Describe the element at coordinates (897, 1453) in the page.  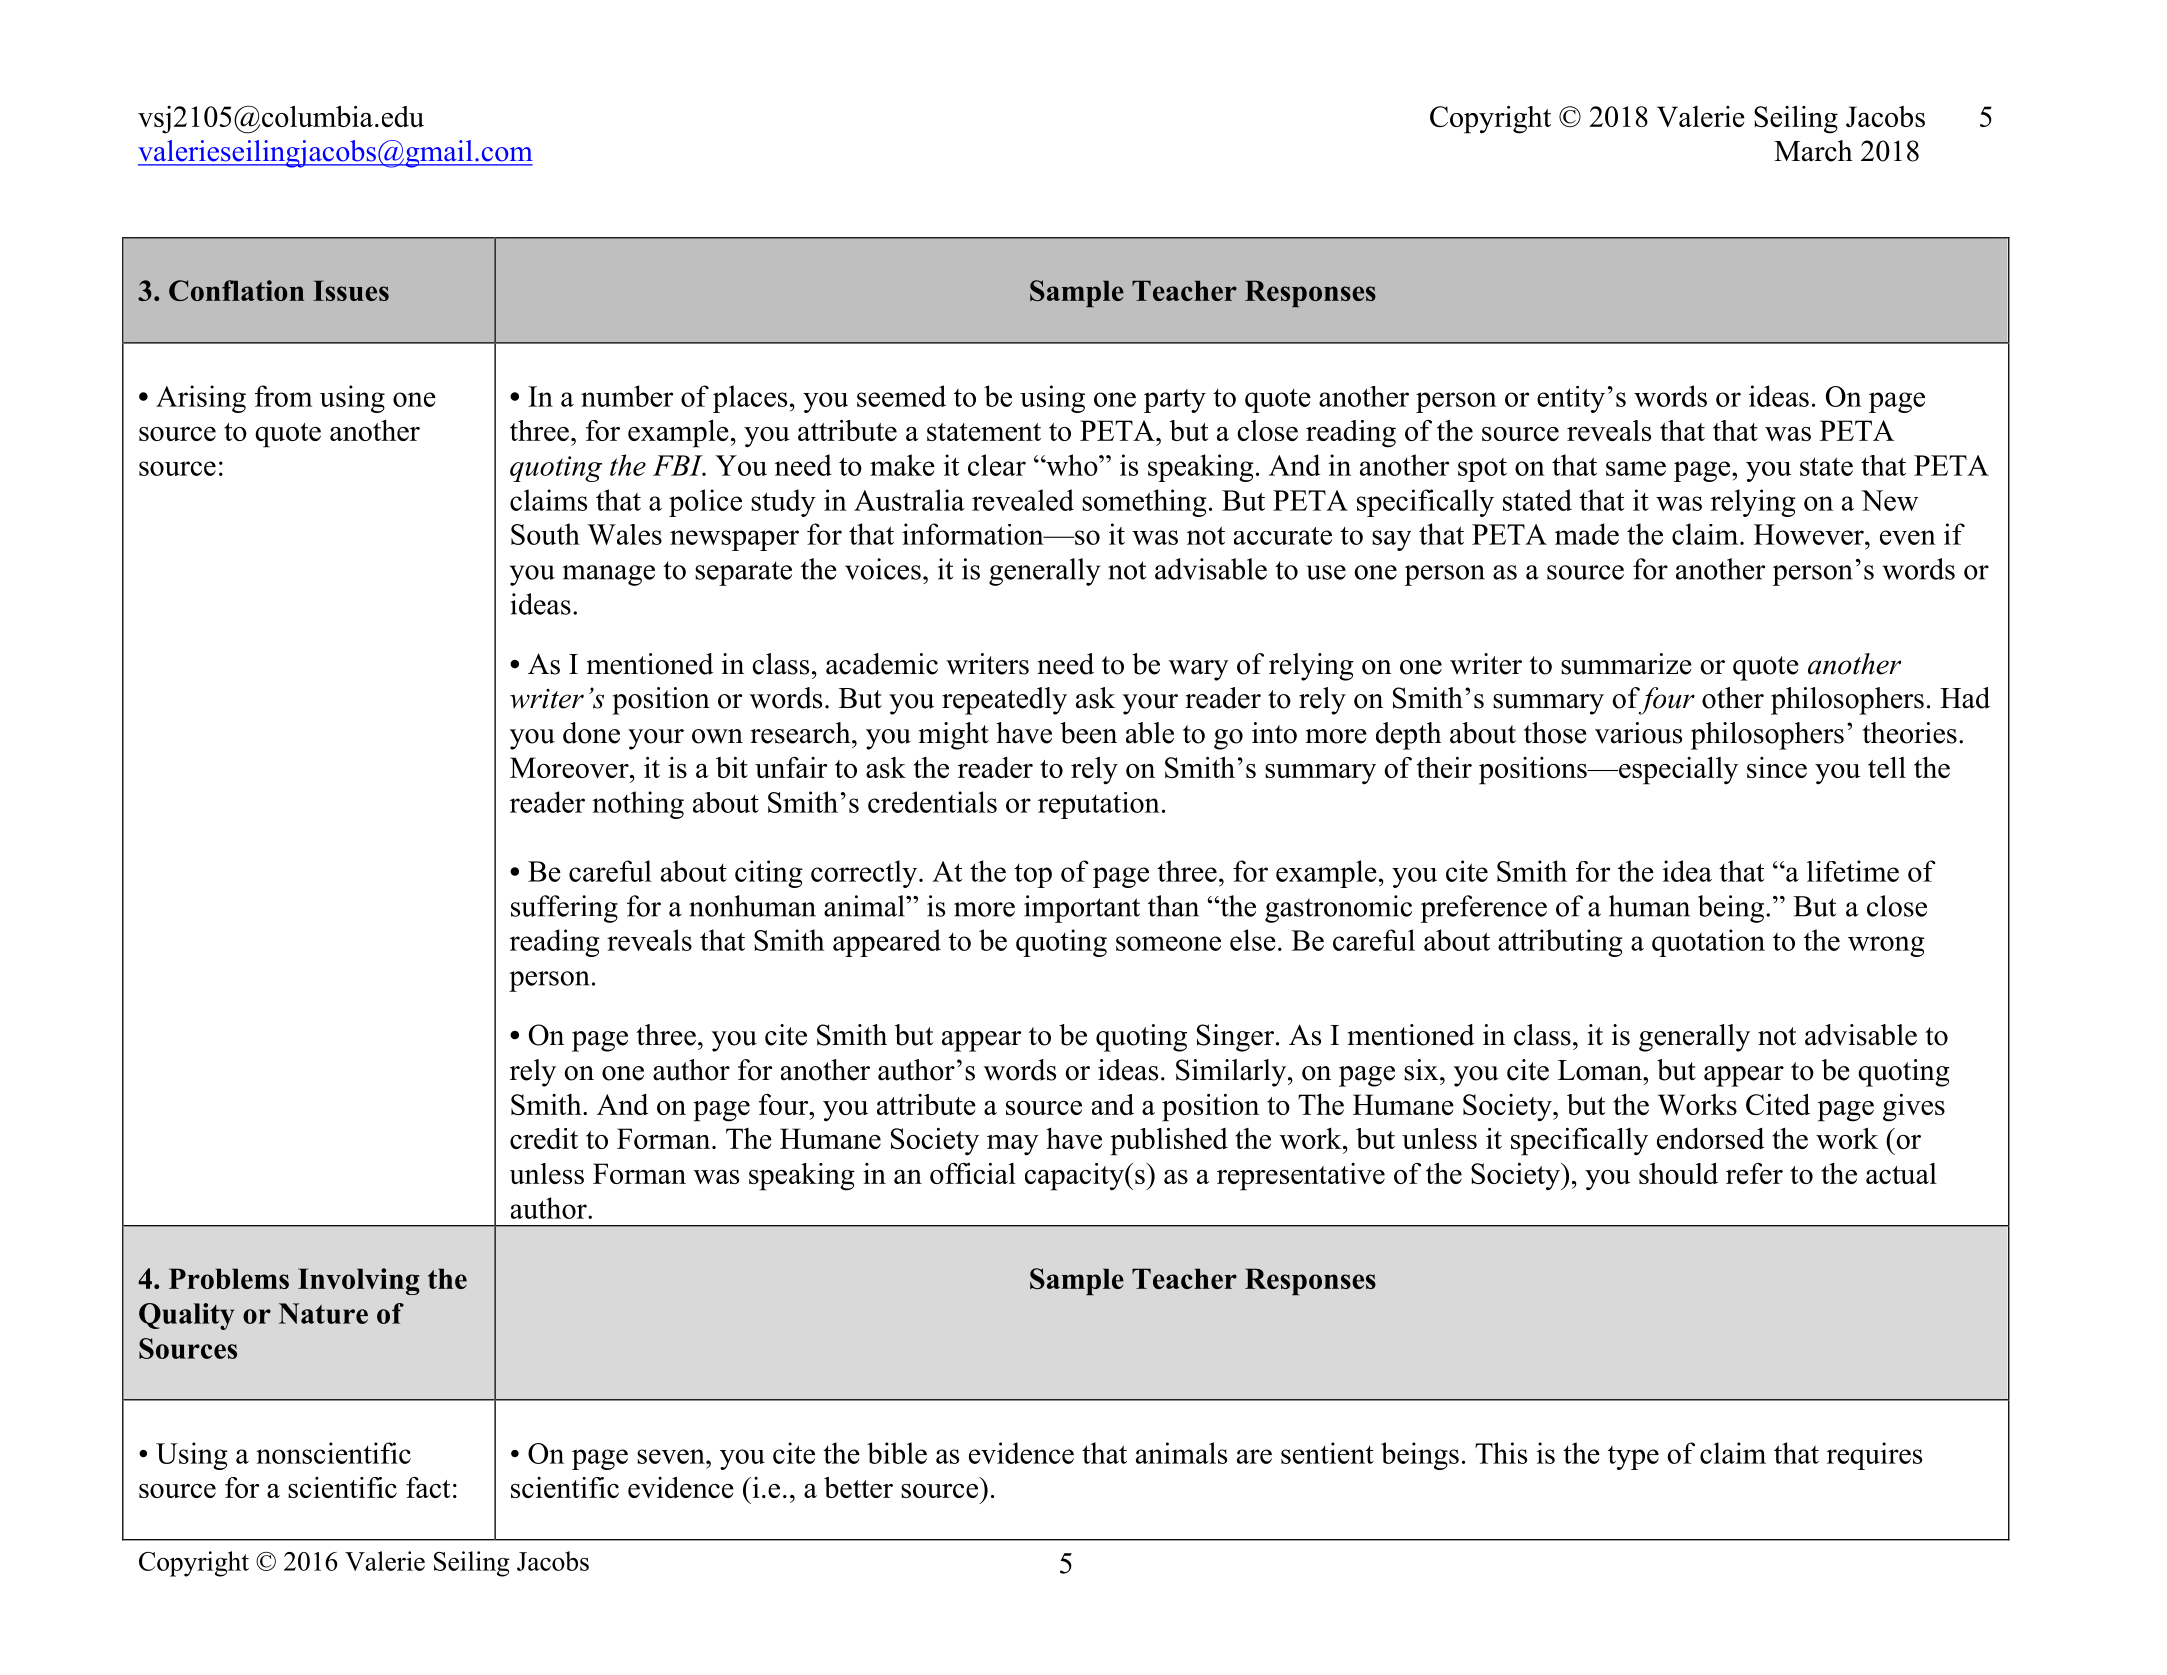
I see `bible` at that location.
